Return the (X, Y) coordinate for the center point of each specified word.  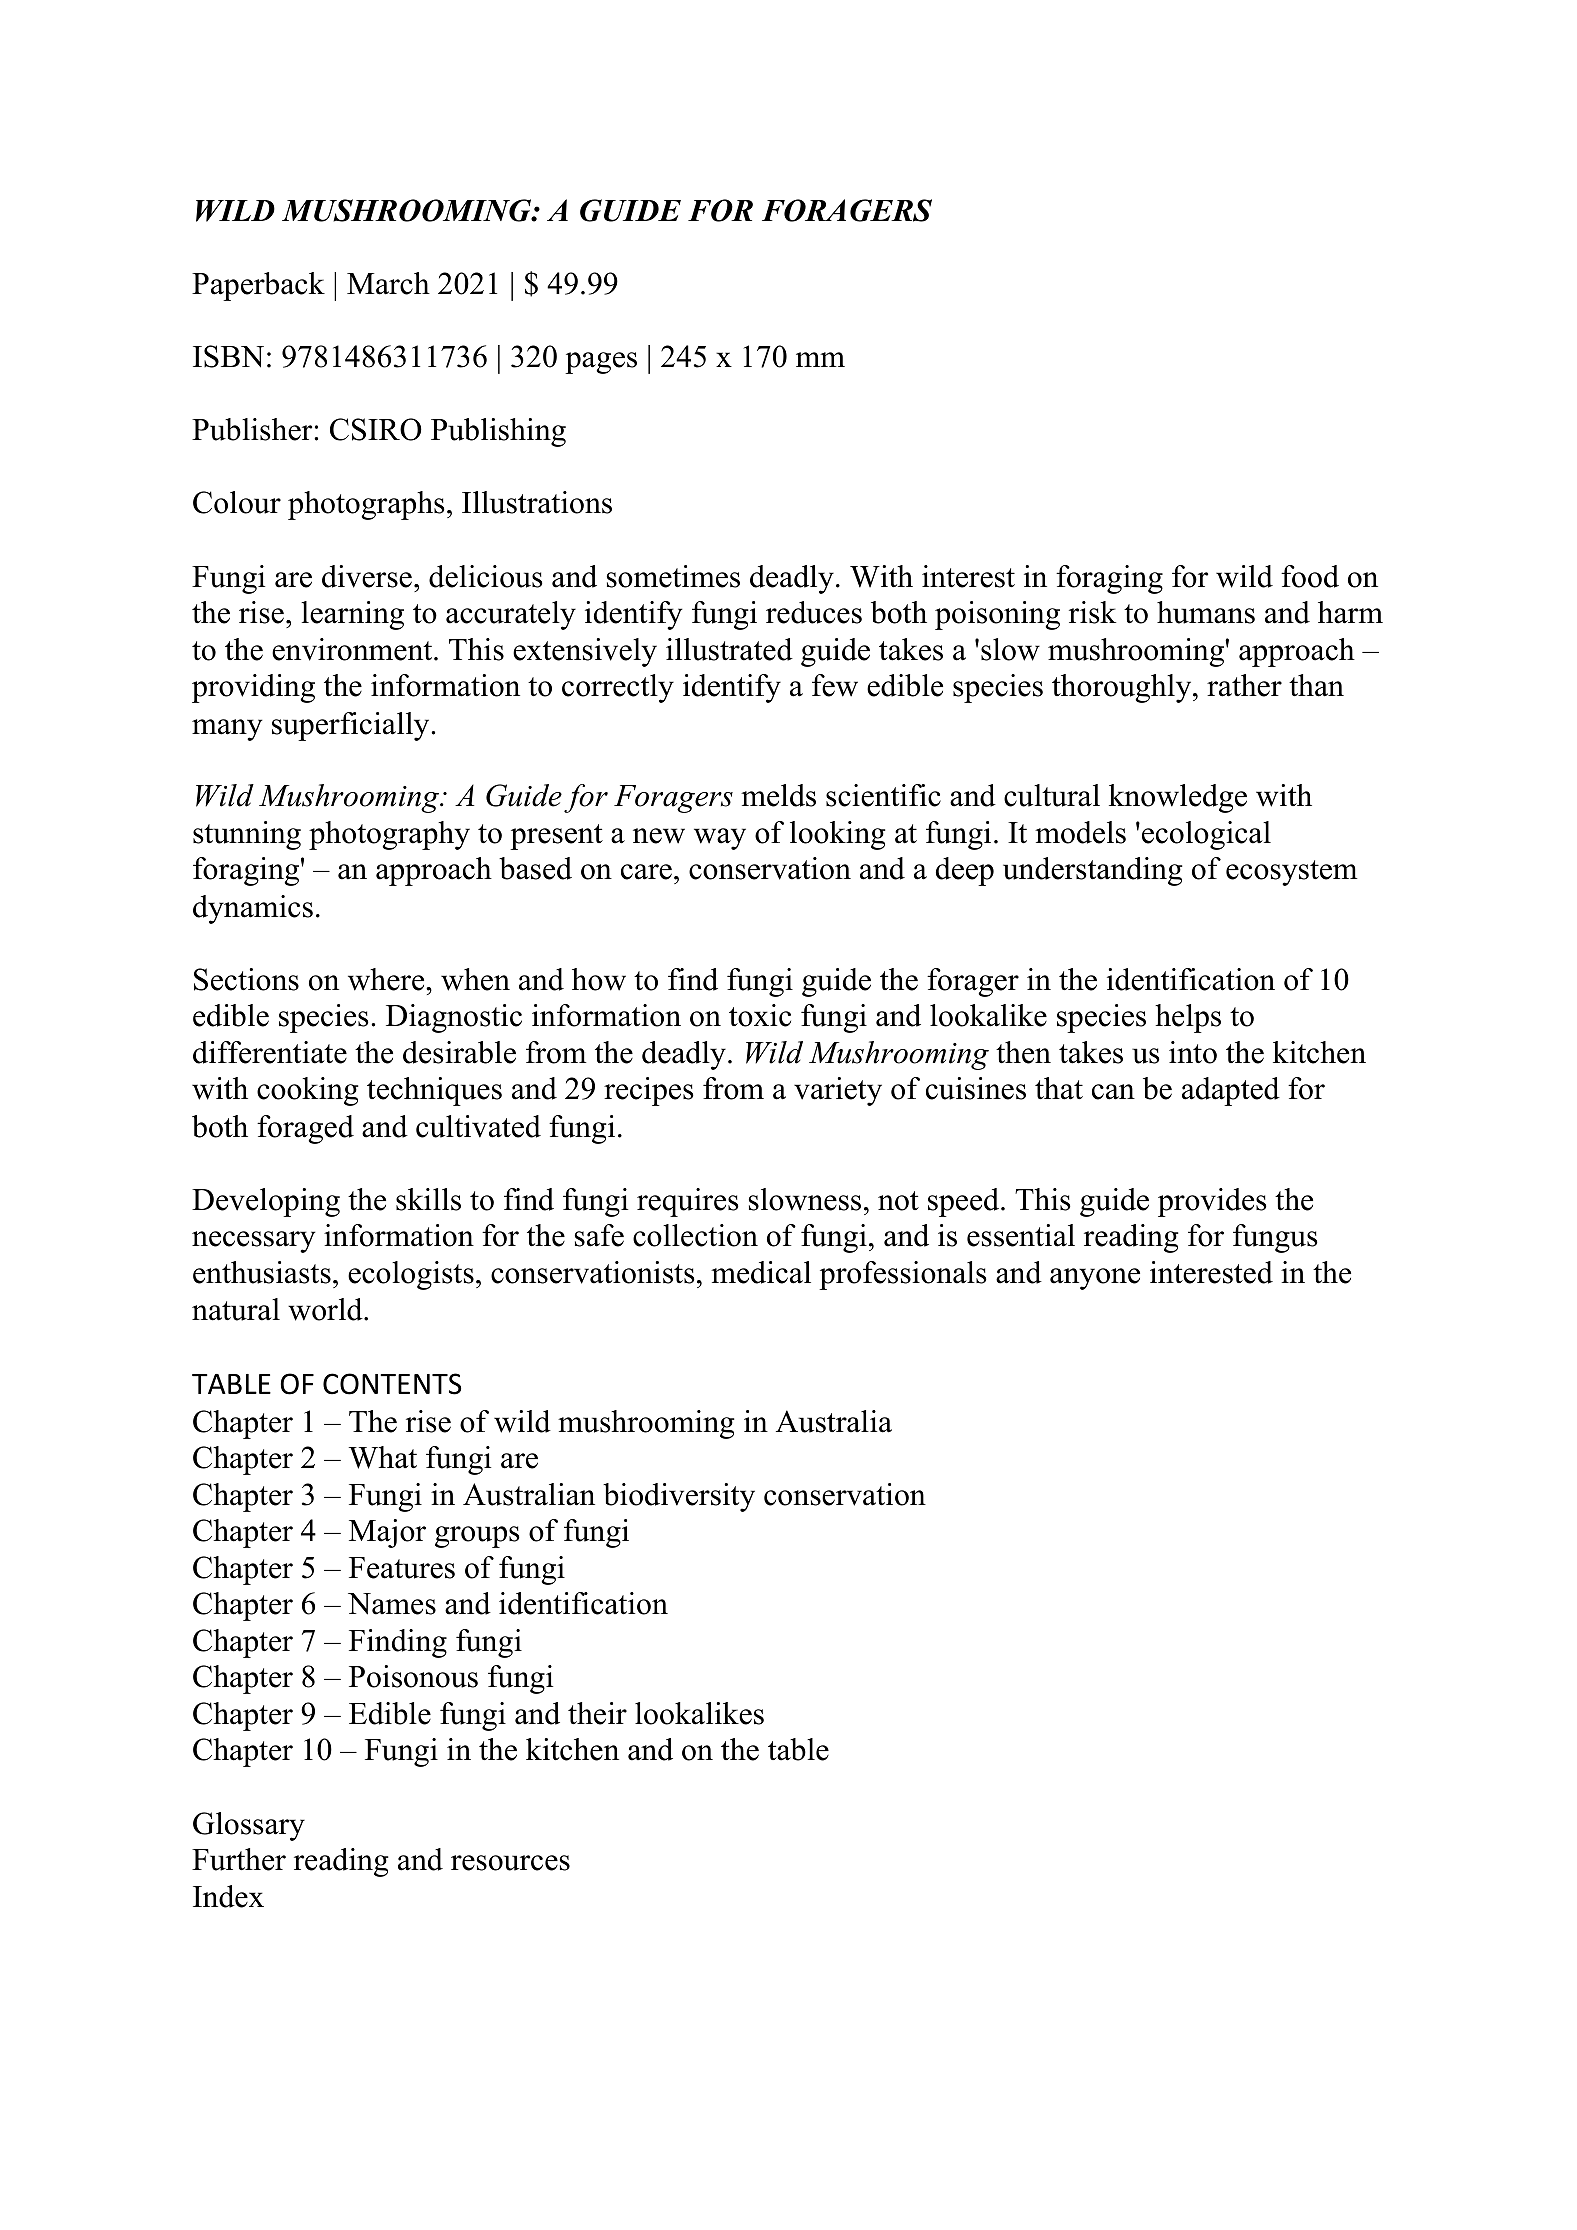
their (597, 1713)
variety (838, 1091)
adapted (1231, 1091)
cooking (307, 1091)
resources (510, 1863)
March (388, 283)
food (1310, 576)
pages (601, 363)
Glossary (249, 1826)
